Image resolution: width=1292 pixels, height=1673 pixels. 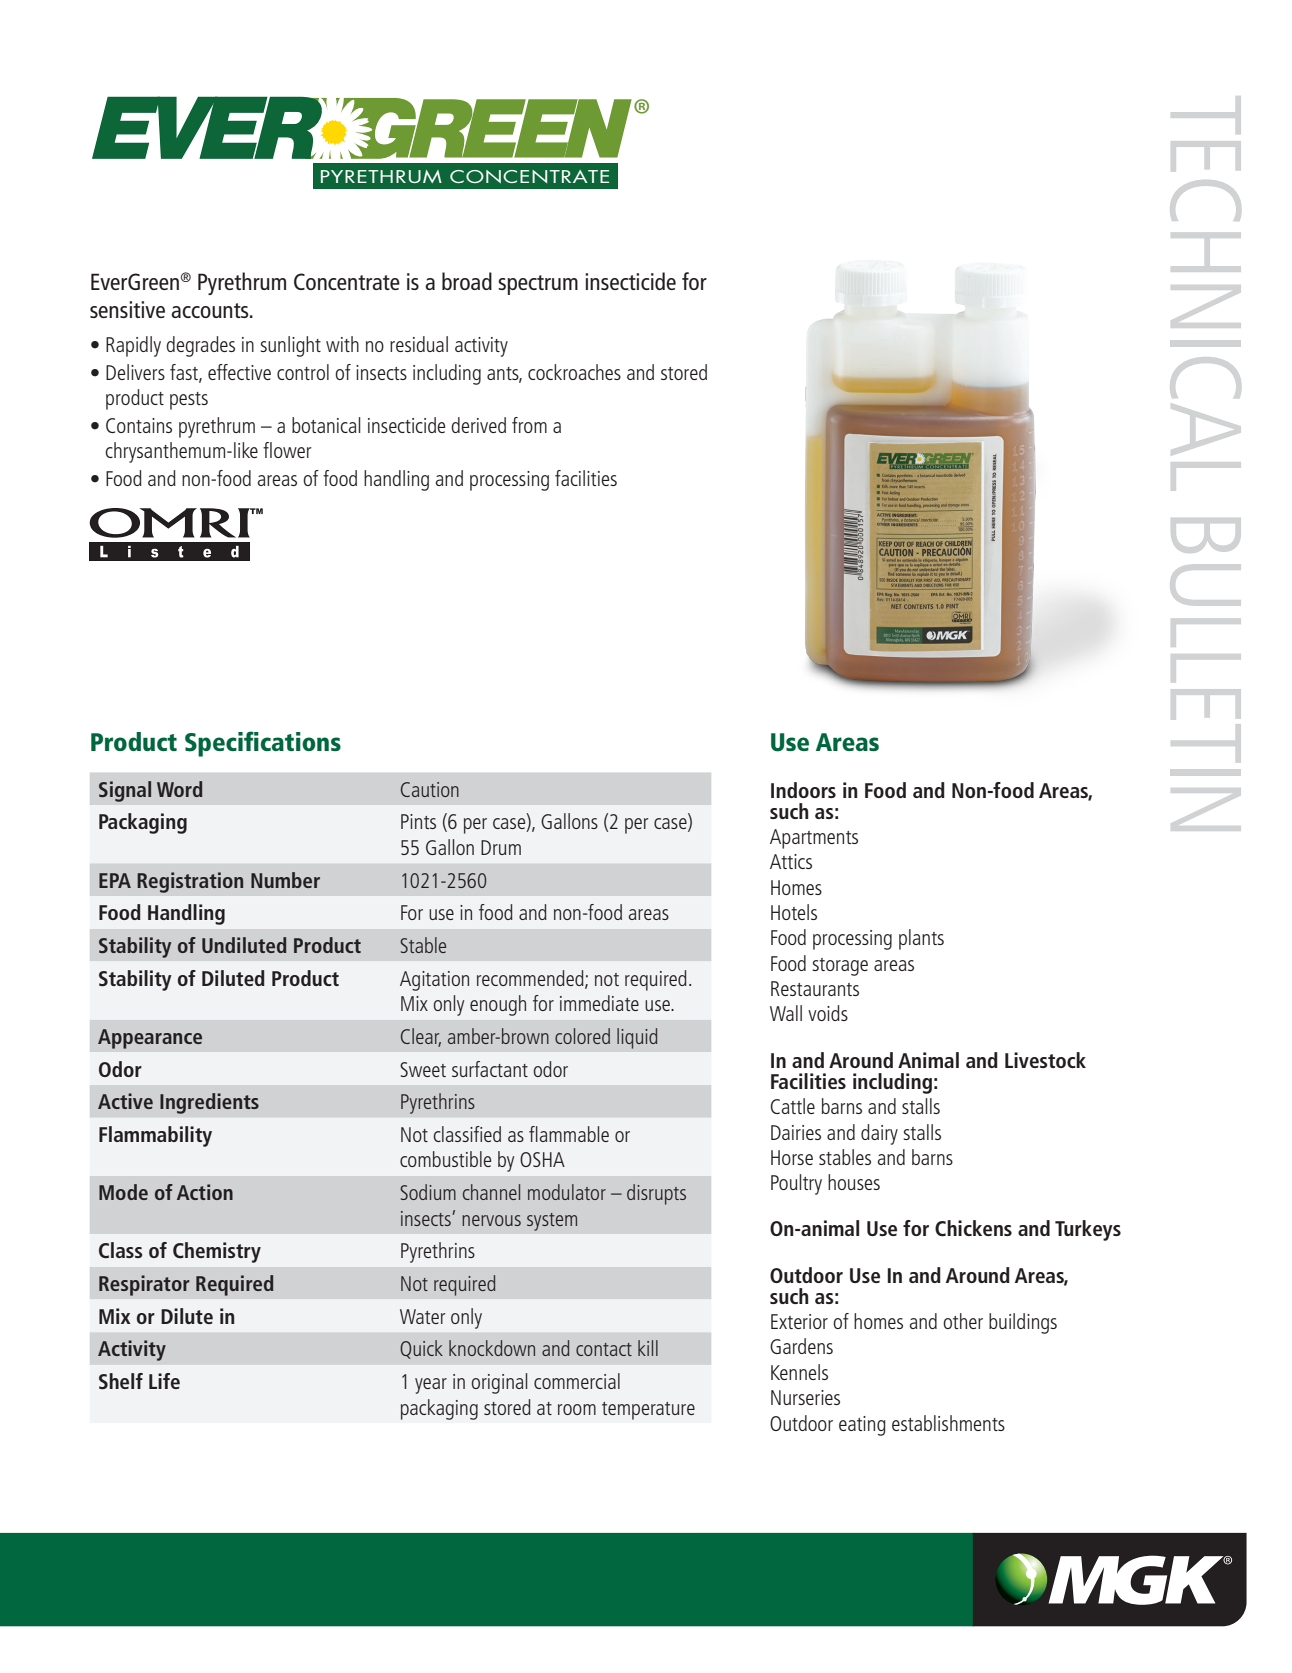 What do you see at coordinates (567, 1192) in the screenshot?
I see `modulator` at bounding box center [567, 1192].
